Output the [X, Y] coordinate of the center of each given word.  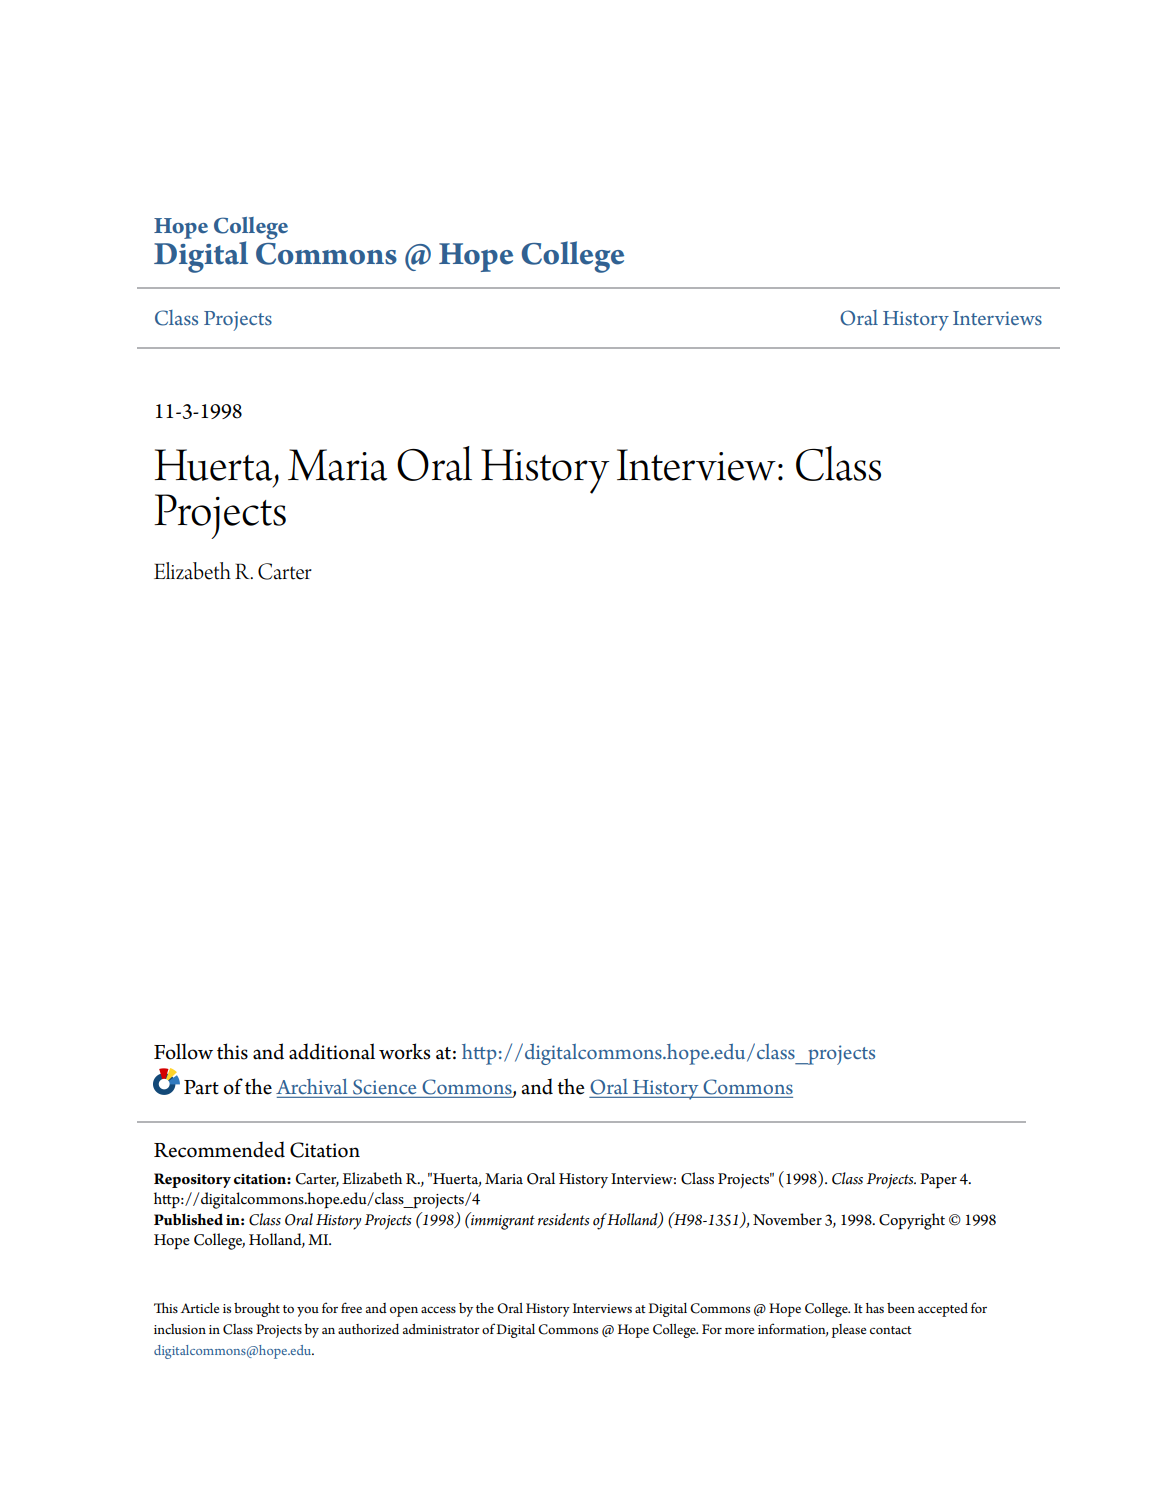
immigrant [502, 1221]
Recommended [219, 1149]
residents [564, 1219]
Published [188, 1219]
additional [332, 1051]
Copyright [912, 1221]
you [308, 1312]
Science [384, 1087]
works [404, 1051]
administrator [441, 1329]
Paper [938, 1181]
